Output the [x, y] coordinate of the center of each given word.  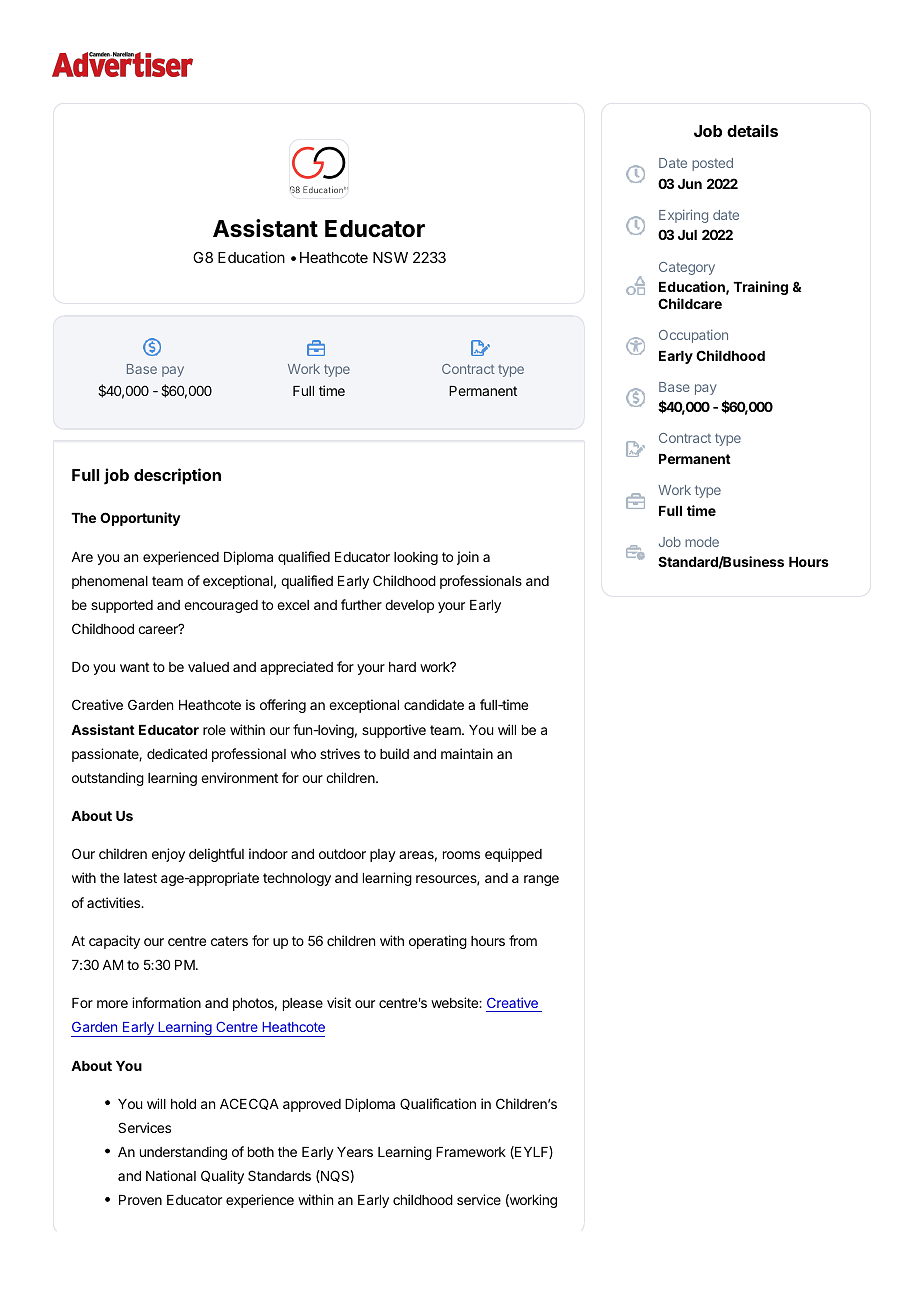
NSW [390, 257]
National [171, 1175]
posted [712, 164]
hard [402, 667]
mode [702, 542]
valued [208, 667]
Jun [690, 184]
